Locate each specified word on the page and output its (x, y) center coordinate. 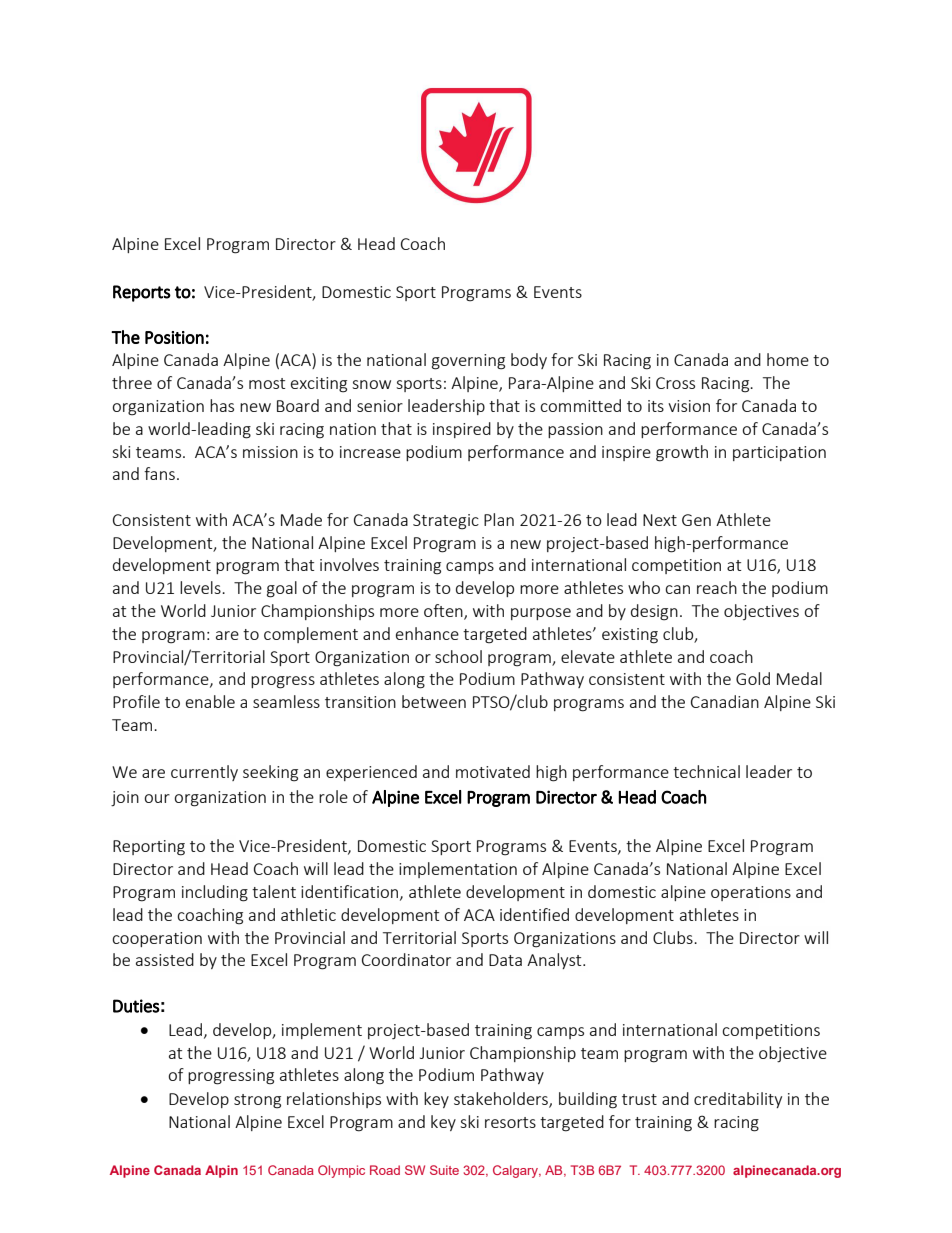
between (434, 701)
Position (174, 337)
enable (210, 701)
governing (468, 362)
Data (505, 960)
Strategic (446, 522)
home (788, 359)
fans (159, 473)
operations (751, 893)
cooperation (157, 939)
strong (257, 1101)
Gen (696, 520)
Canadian (725, 701)
